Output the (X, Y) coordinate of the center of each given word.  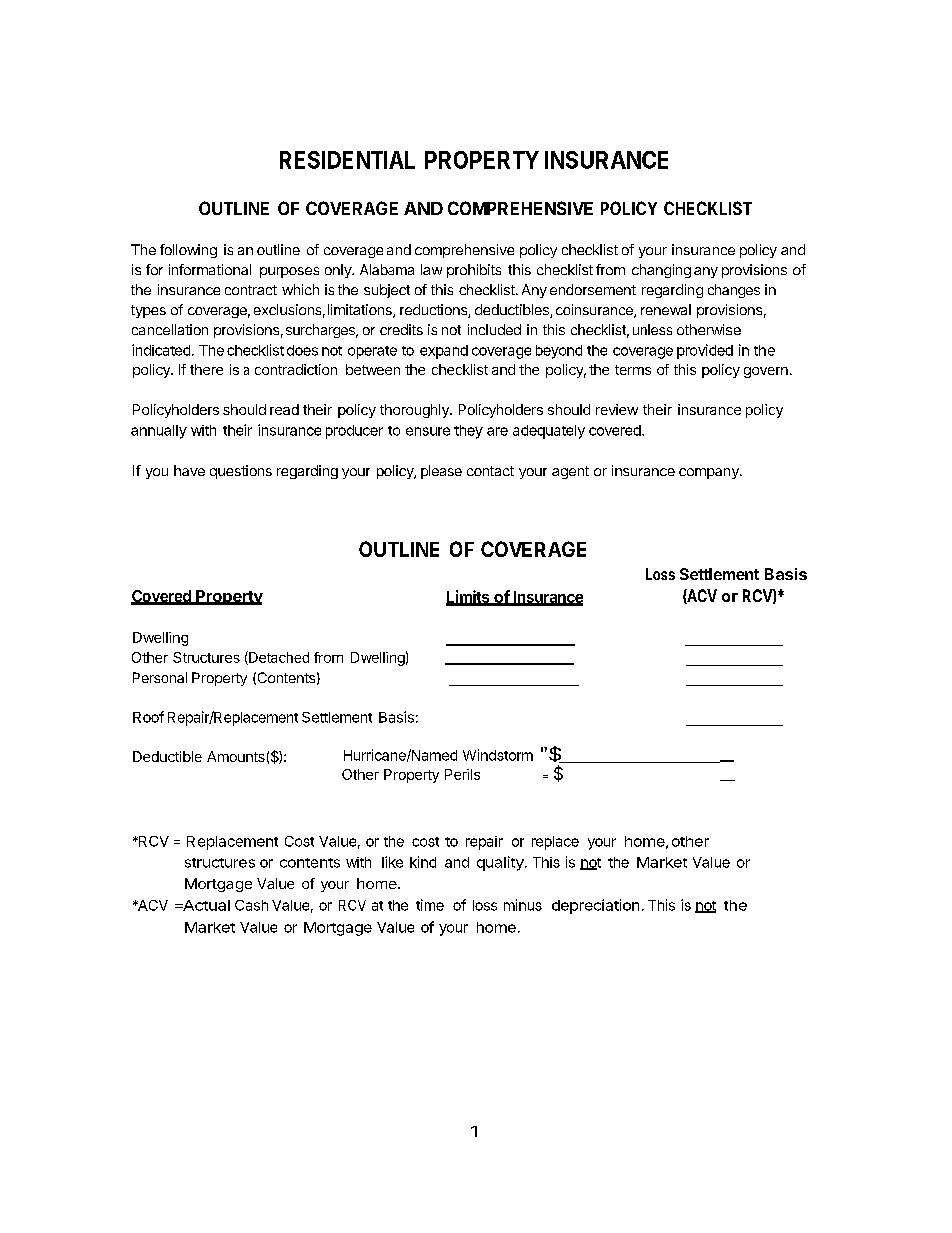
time (430, 905)
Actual (205, 905)
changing (661, 271)
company (710, 473)
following (188, 251)
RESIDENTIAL (347, 160)
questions (241, 472)
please (441, 472)
